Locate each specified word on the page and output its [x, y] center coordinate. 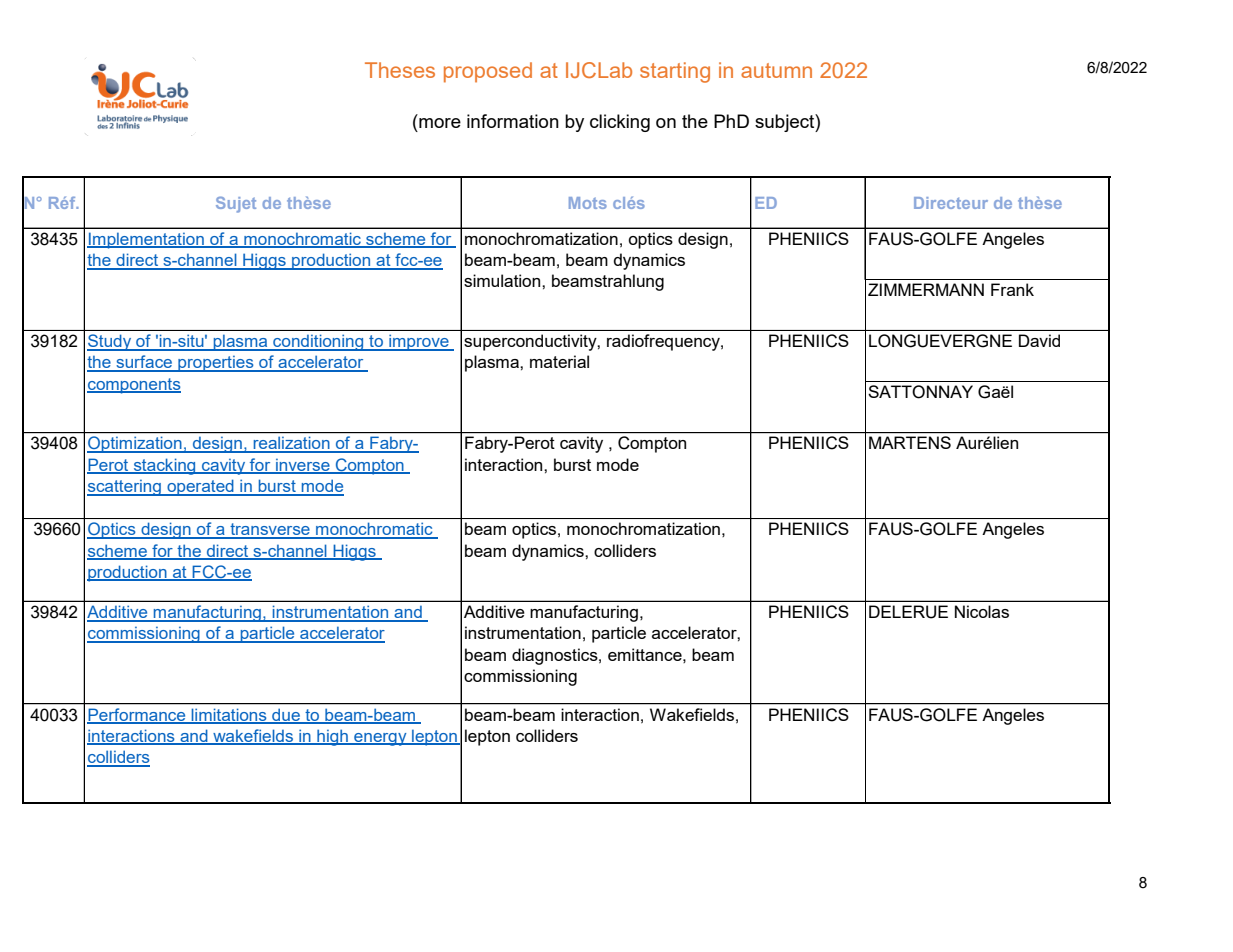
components [134, 386]
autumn [776, 70]
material [559, 361]
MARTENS [910, 442]
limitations [229, 716]
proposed [488, 72]
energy [380, 739]
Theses [400, 70]
